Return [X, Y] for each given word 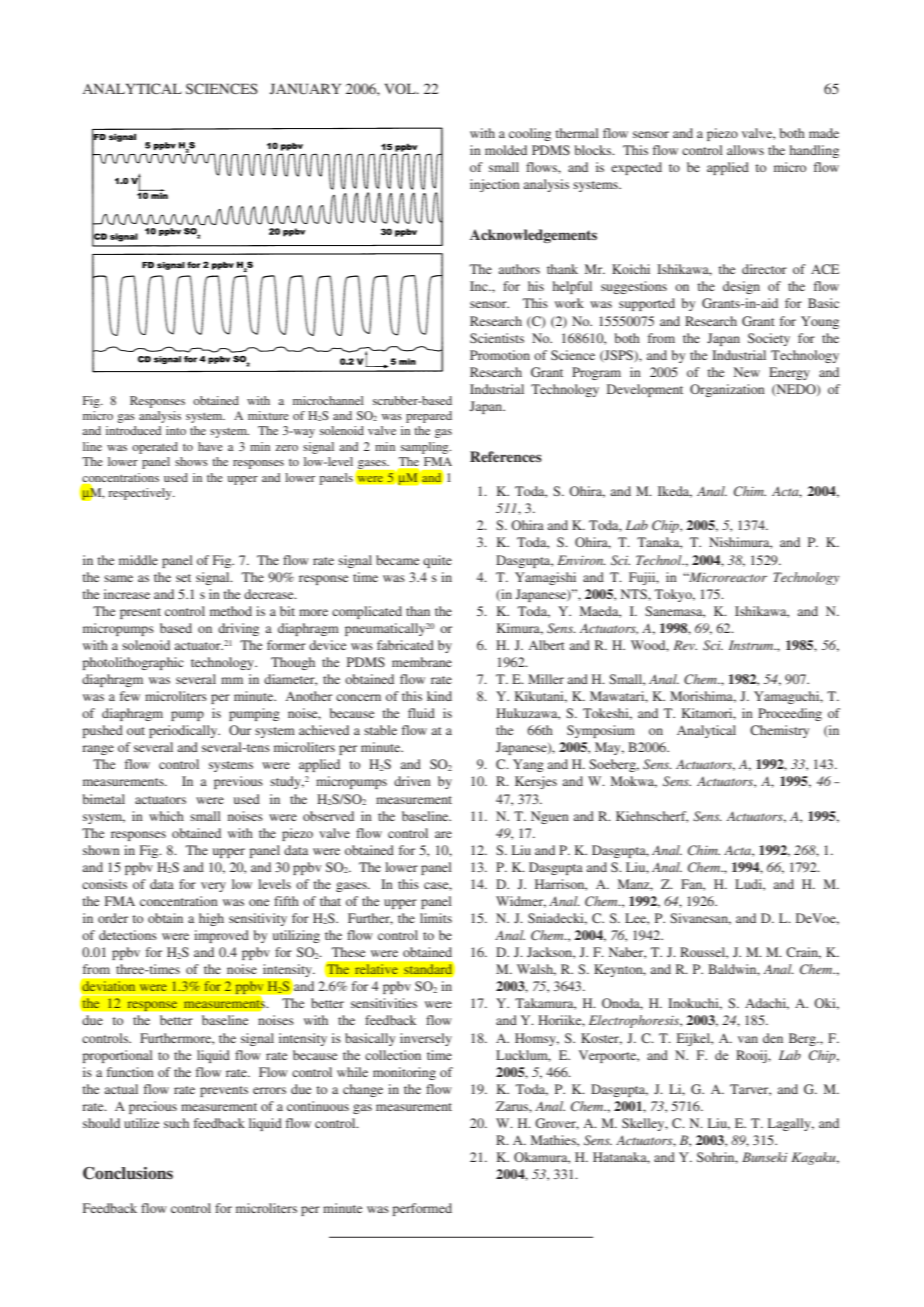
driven [412, 781]
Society [769, 339]
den [773, 1038]
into [176, 430]
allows [745, 150]
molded [506, 150]
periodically [184, 731]
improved [221, 936]
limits [436, 918]
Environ [581, 560]
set [183, 578]
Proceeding [790, 714]
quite [437, 561]
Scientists [497, 338]
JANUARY [305, 89]
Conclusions [128, 1173]
